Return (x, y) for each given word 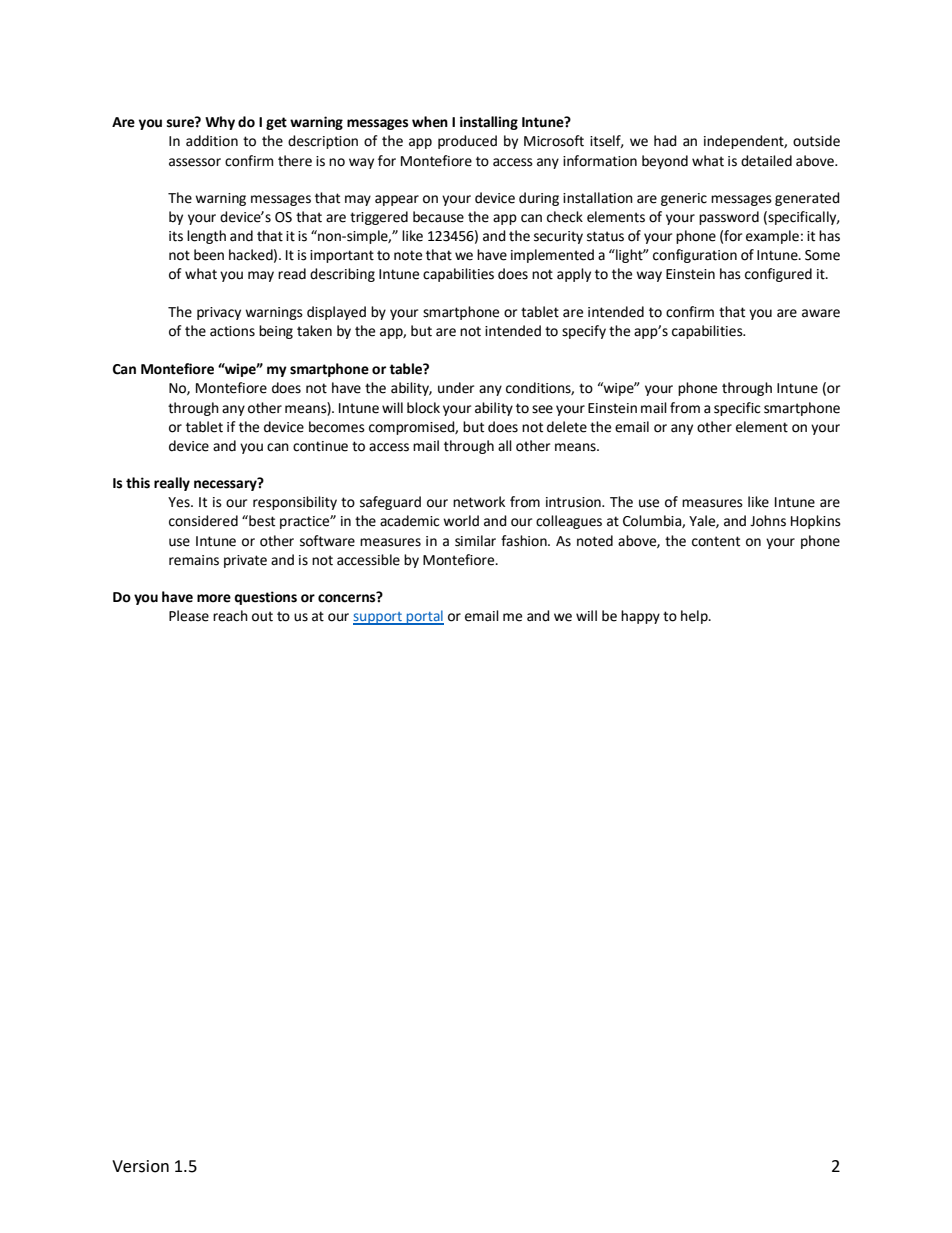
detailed (766, 161)
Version (140, 1166)
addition (212, 141)
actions (232, 331)
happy (640, 617)
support (378, 618)
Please (189, 616)
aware (821, 313)
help (695, 617)
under (456, 388)
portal (424, 617)
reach (230, 616)
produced (467, 142)
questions (265, 598)
